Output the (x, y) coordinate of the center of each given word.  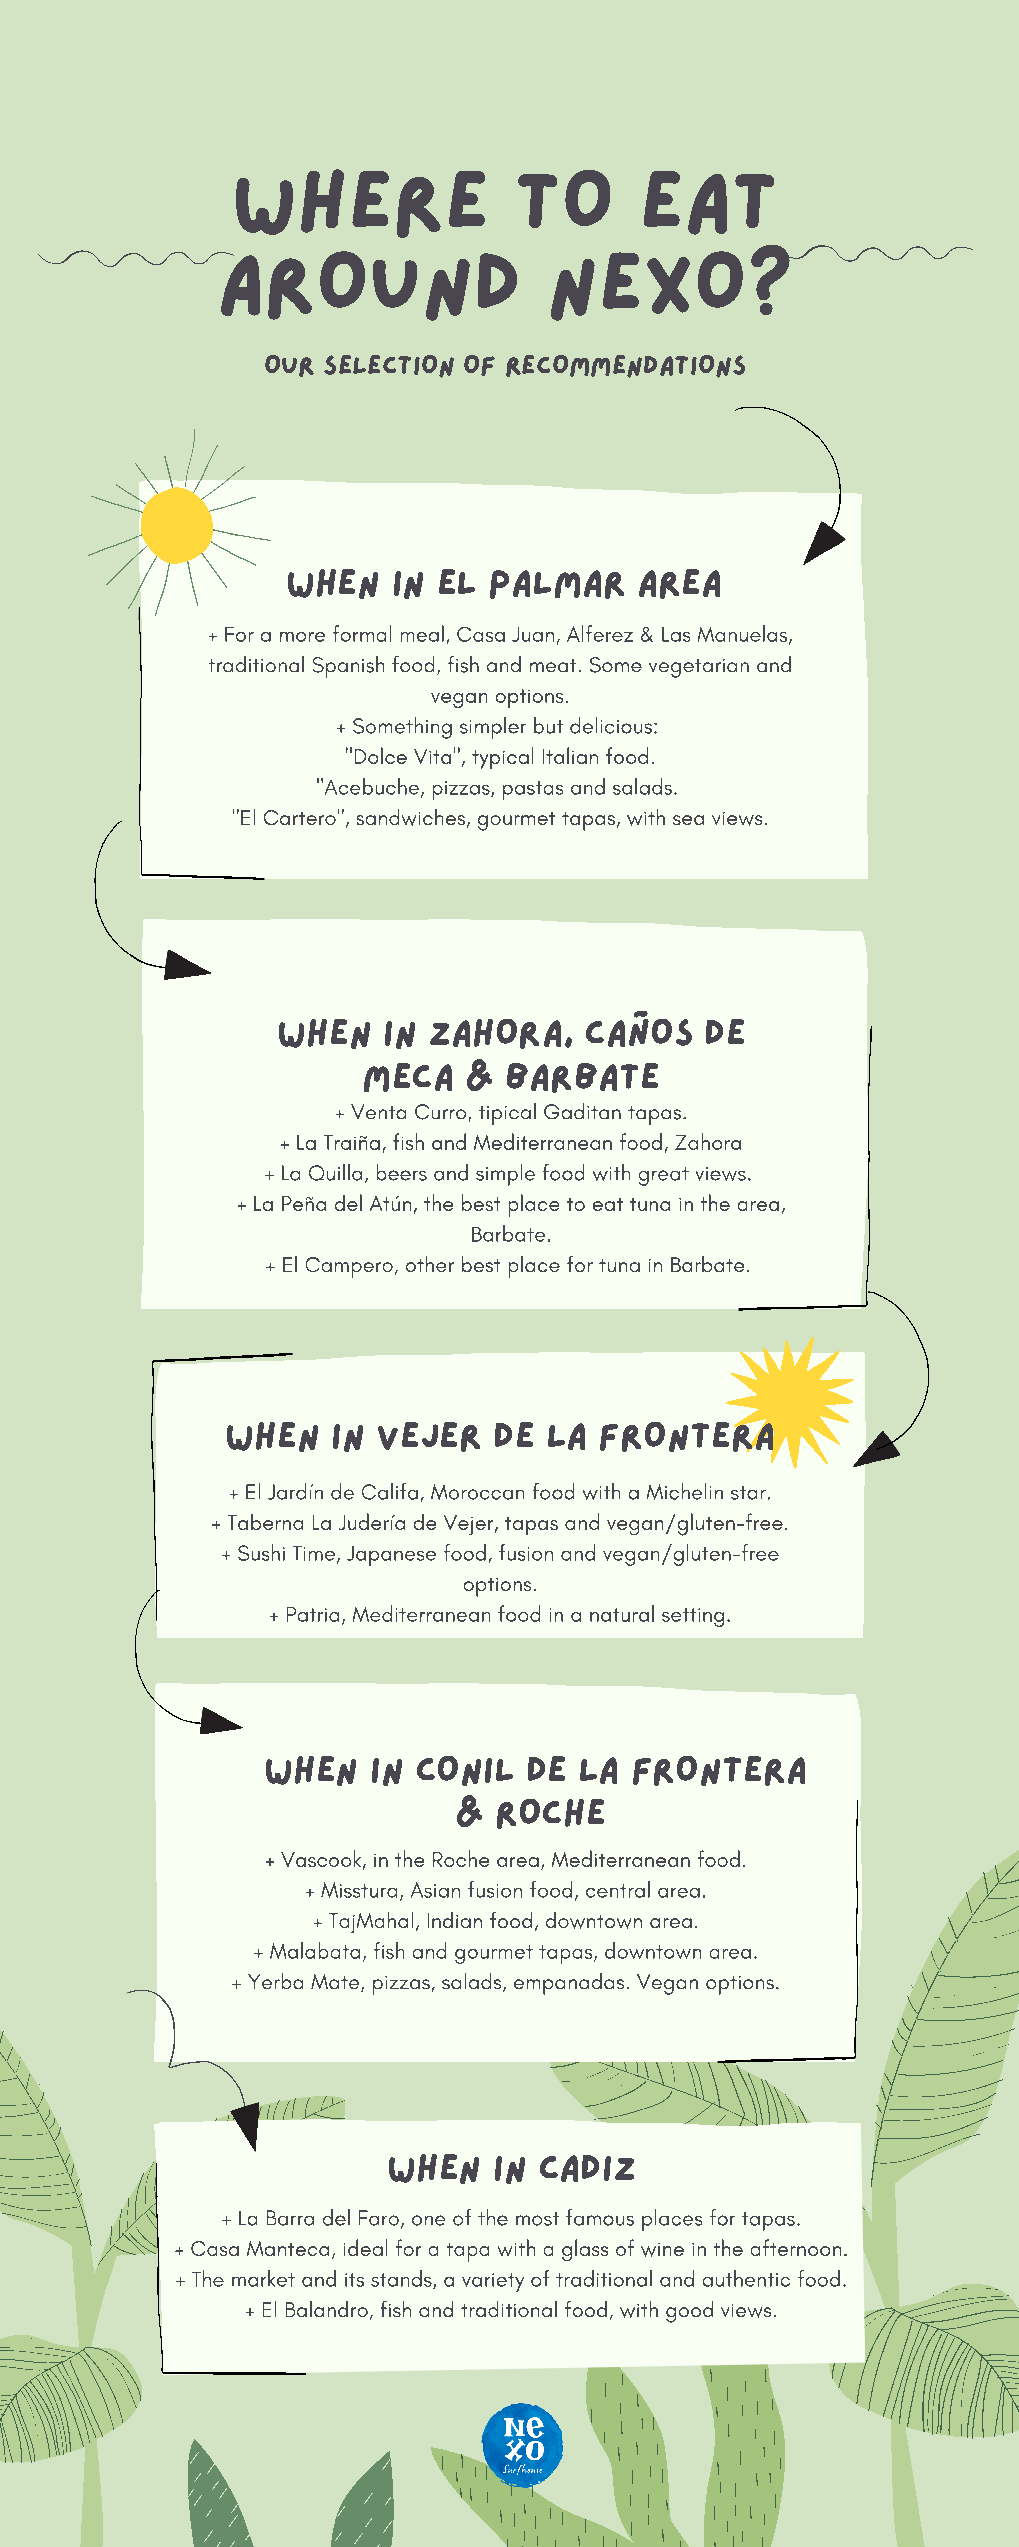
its (354, 2280)
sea (688, 820)
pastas (533, 790)
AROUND (367, 286)
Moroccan (477, 1492)
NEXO (647, 286)
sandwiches (412, 818)
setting (693, 1617)
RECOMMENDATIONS (625, 366)
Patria (313, 1614)
